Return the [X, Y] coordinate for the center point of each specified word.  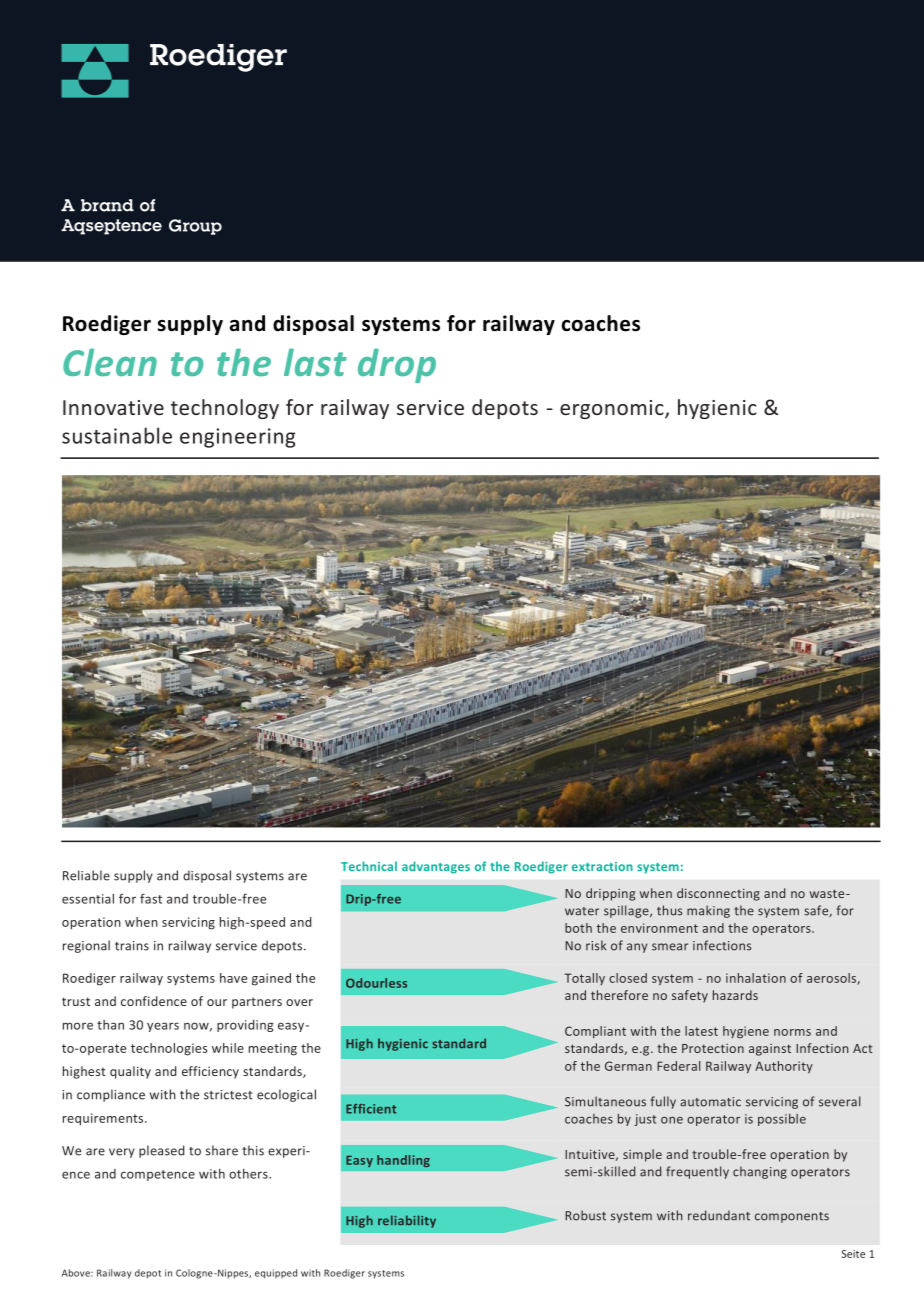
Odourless [376, 983]
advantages [436, 867]
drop [397, 366]
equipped [276, 1274]
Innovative [113, 407]
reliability [407, 1221]
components [792, 1217]
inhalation [756, 978]
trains [132, 946]
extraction [602, 866]
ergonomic [613, 409]
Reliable [86, 875]
